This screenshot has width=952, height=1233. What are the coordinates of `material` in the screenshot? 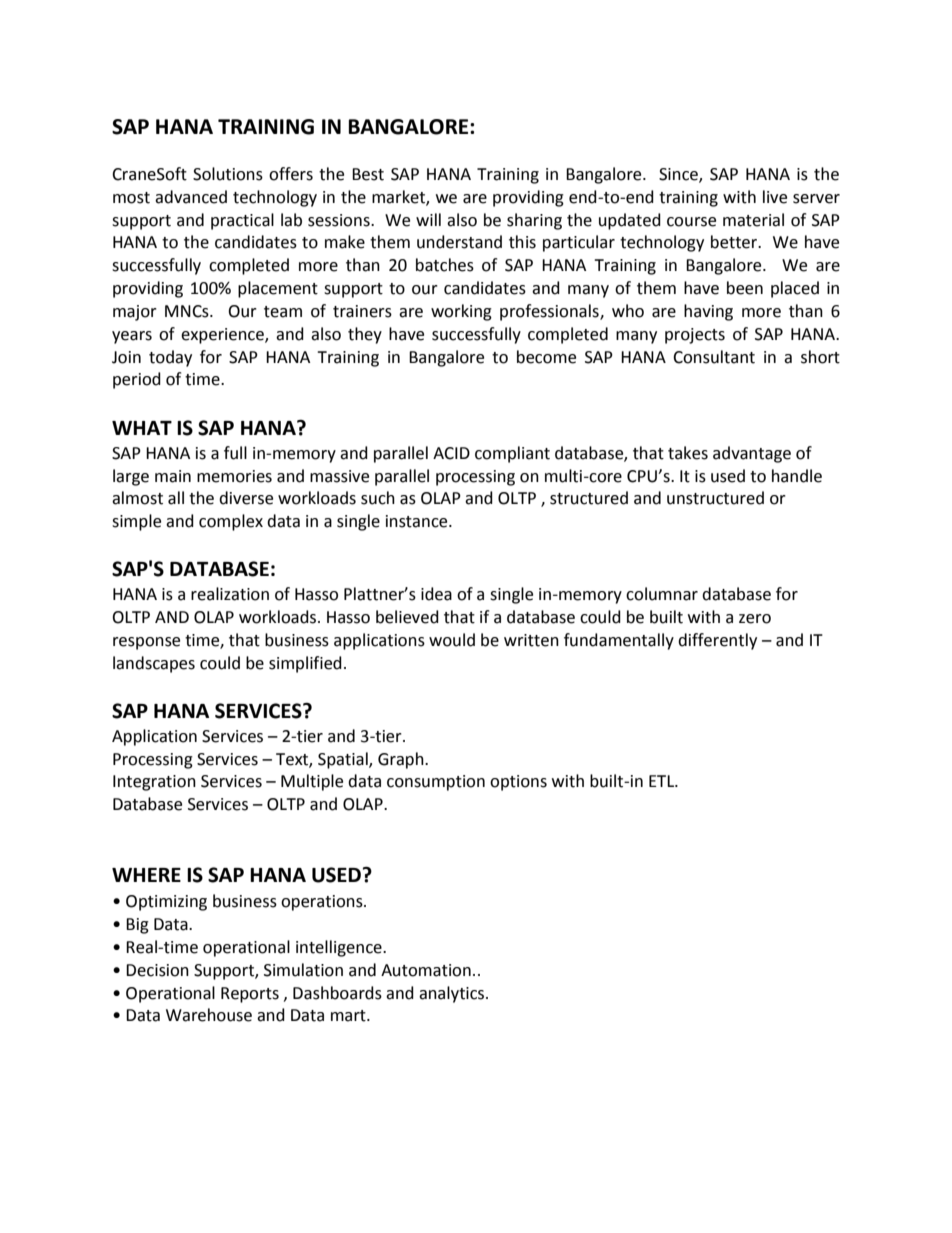 It's located at (753, 220).
